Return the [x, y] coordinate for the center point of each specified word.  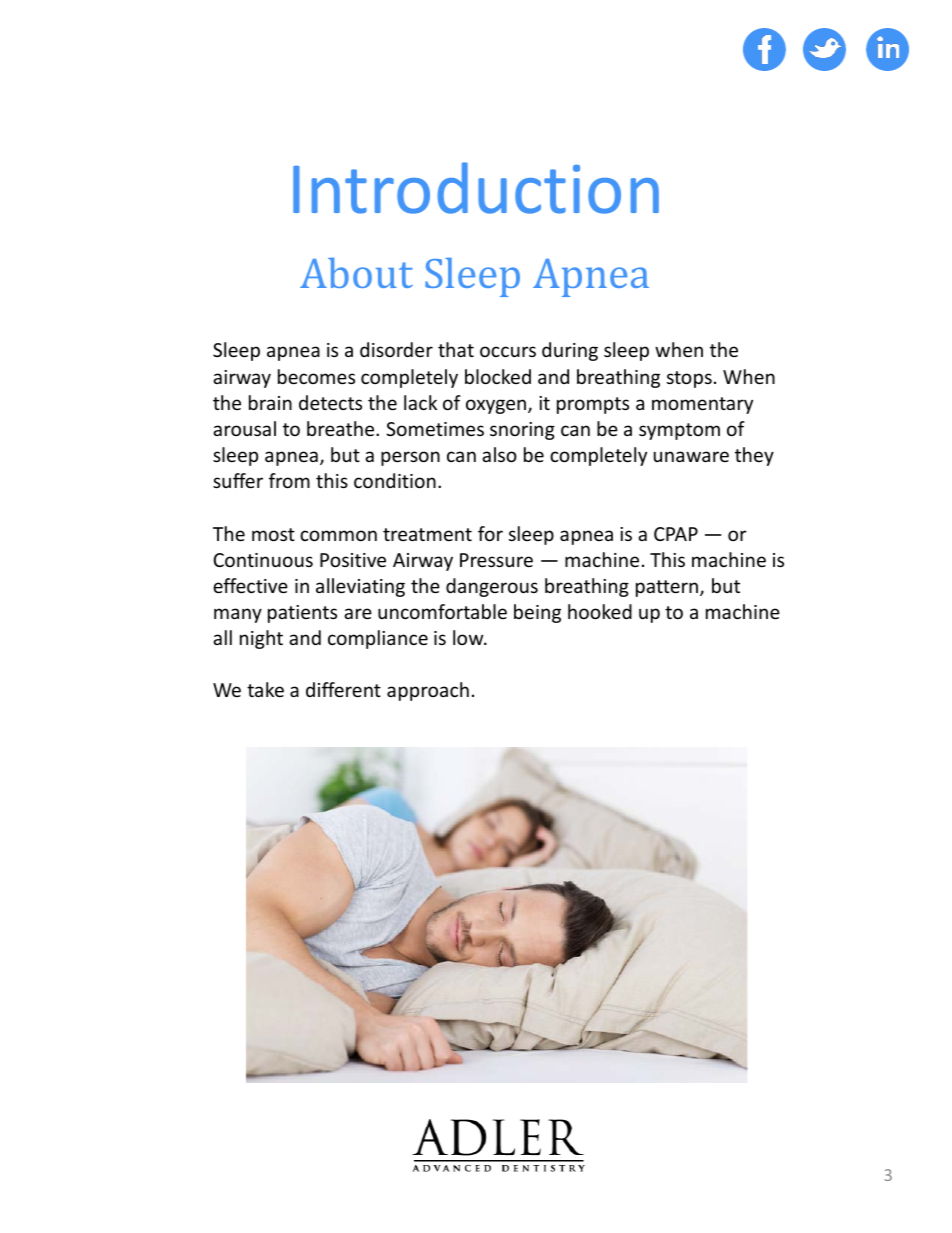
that [456, 349]
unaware [691, 456]
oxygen [497, 406]
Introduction [476, 188]
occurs [508, 351]
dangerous [492, 587]
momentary [702, 405]
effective [250, 585]
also [499, 454]
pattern [668, 588]
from [289, 480]
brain [270, 402]
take [265, 689]
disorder [396, 349]
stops [689, 379]
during [570, 351]
